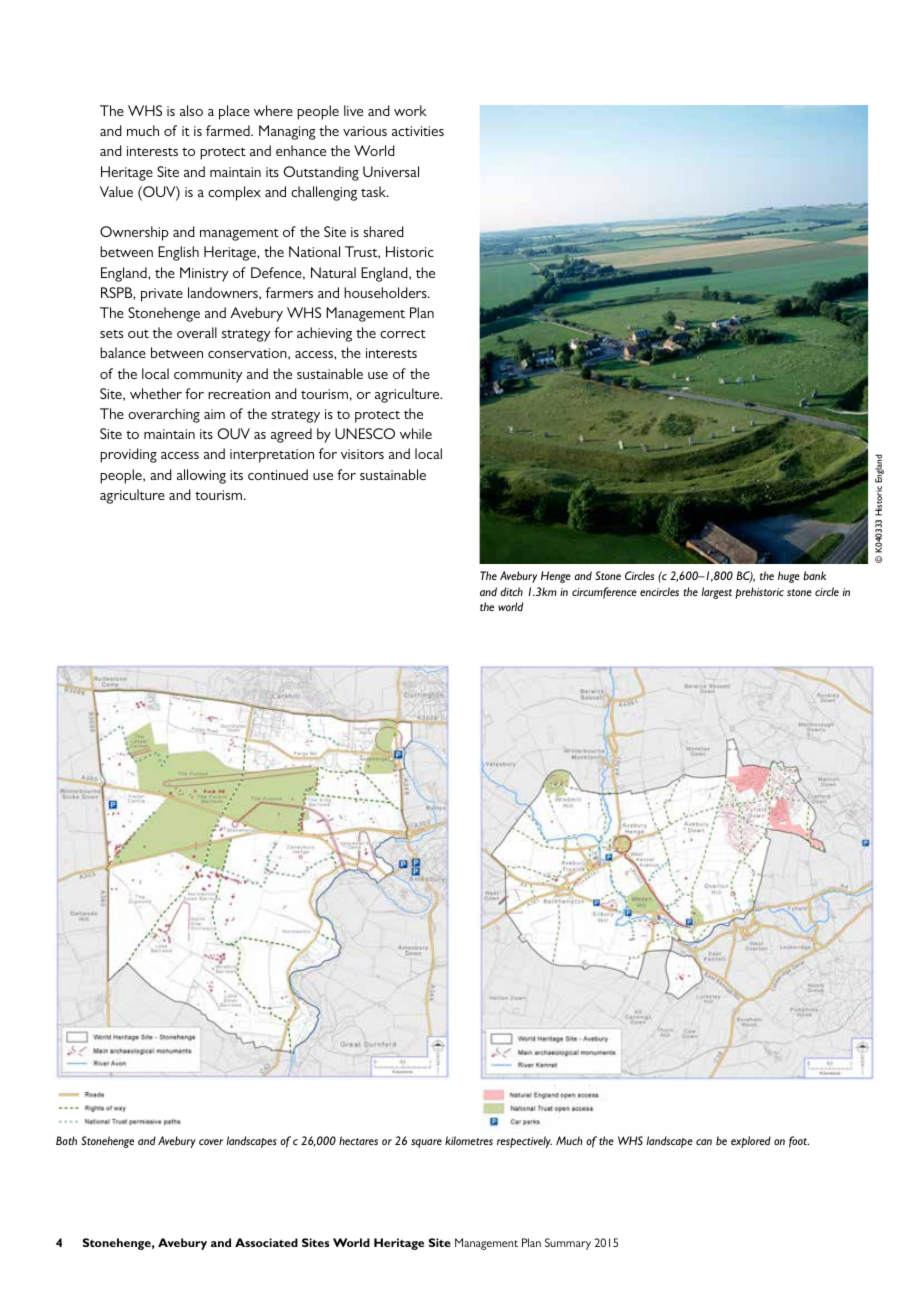 The height and width of the screenshot is (1308, 924). Describe the element at coordinates (511, 591) in the screenshot. I see `ditch` at that location.
